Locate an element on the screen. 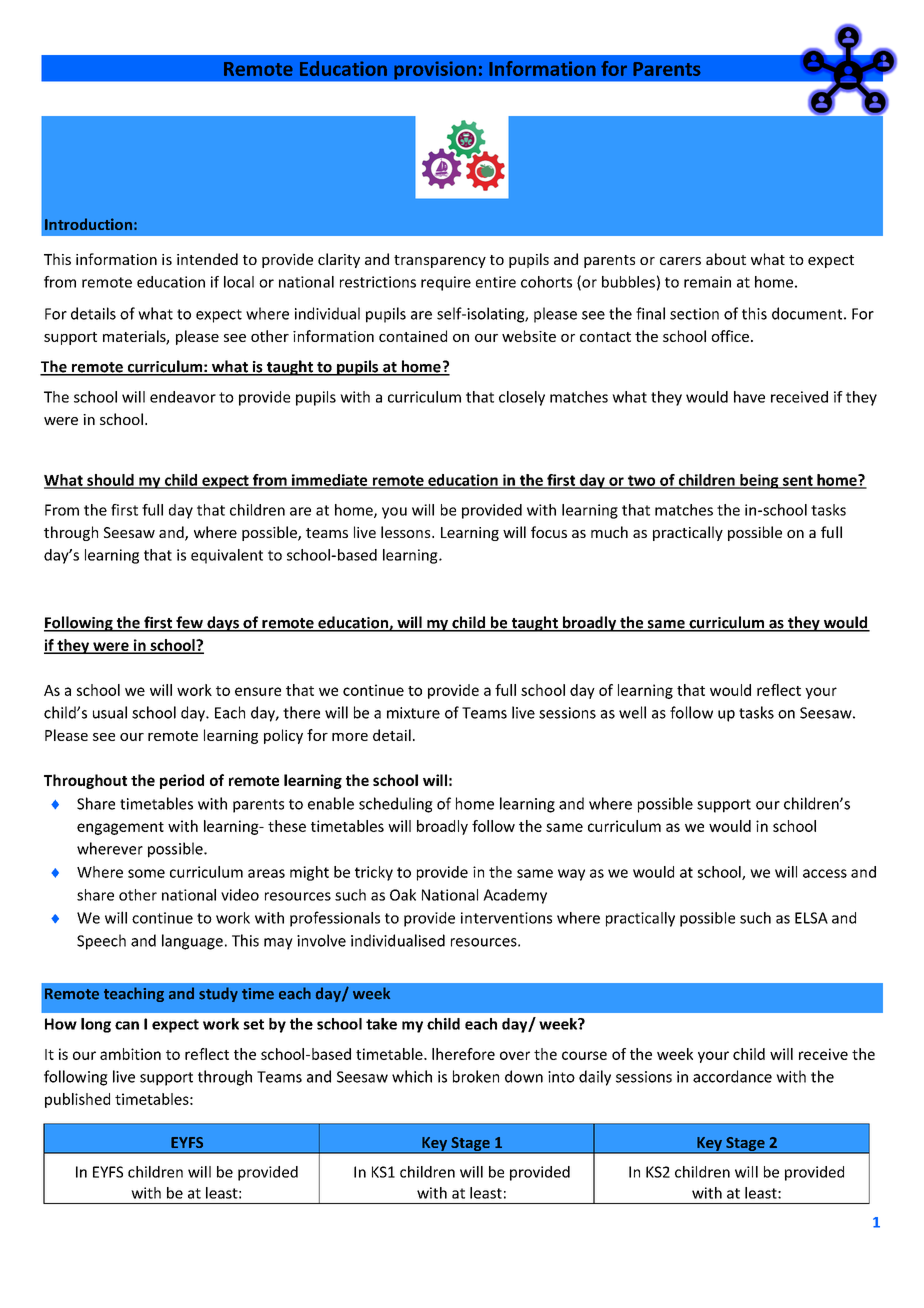  well is located at coordinates (632, 712).
